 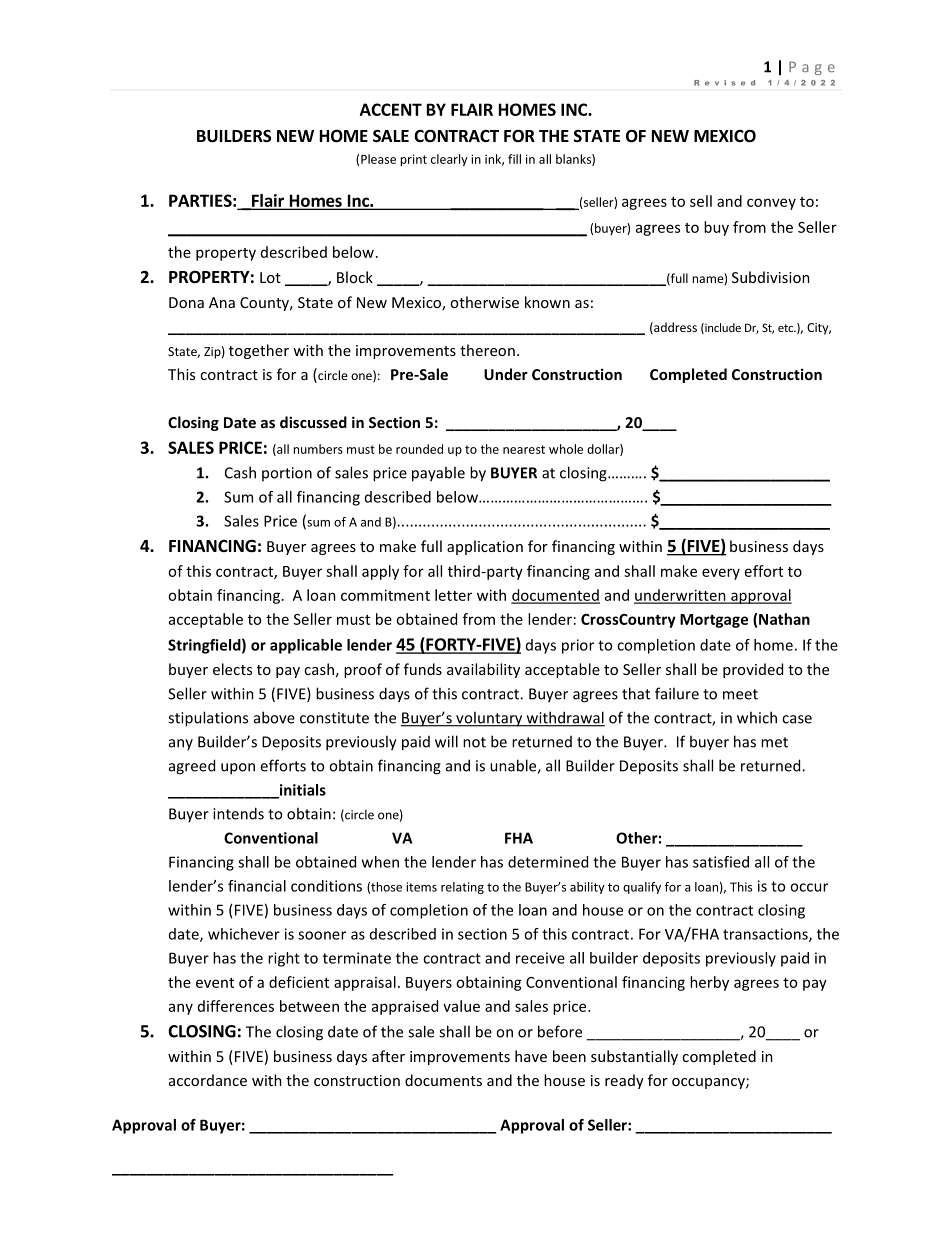 What do you see at coordinates (774, 742) in the screenshot?
I see `met` at bounding box center [774, 742].
